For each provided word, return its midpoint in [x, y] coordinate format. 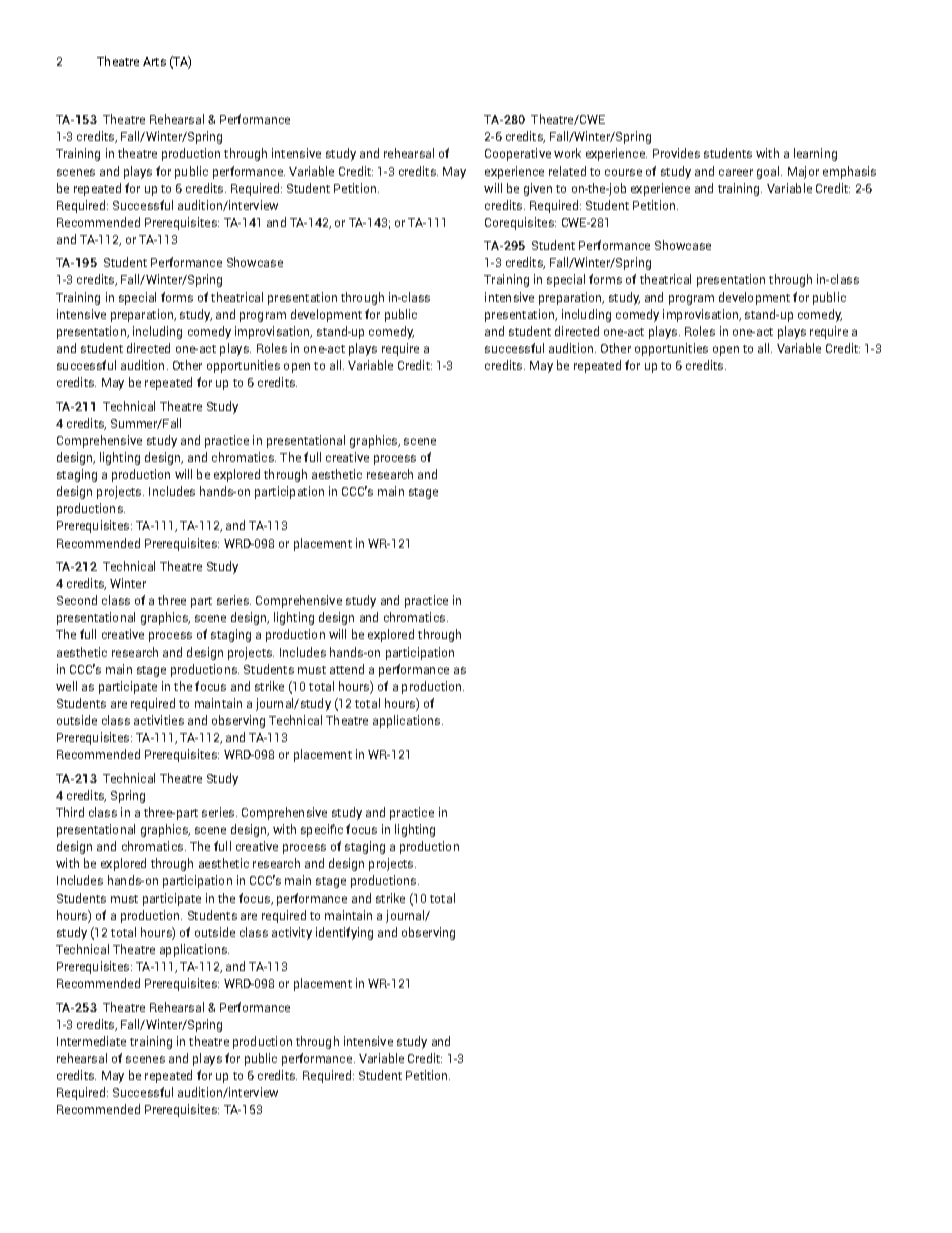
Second [77, 600]
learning [815, 154]
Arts [154, 61]
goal [769, 172]
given [538, 189]
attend [347, 669]
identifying [344, 933]
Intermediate [91, 1041]
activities [159, 720]
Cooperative [518, 154]
